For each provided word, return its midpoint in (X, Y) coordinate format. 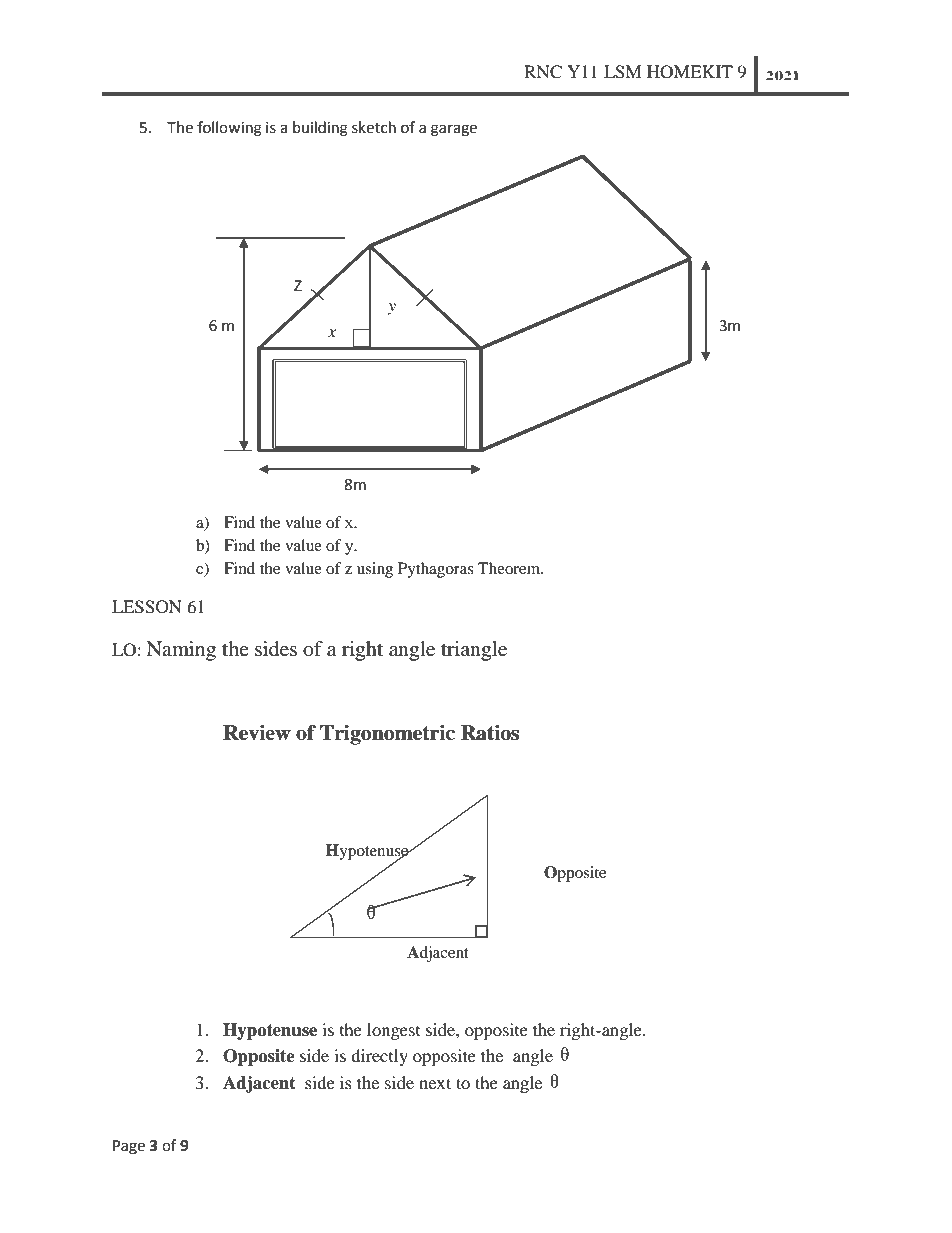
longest (393, 1031)
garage (454, 130)
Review (257, 733)
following (229, 129)
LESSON (147, 607)
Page (129, 1147)
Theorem (510, 568)
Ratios (490, 733)
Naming (181, 651)
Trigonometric (387, 735)
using (375, 570)
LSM (623, 72)
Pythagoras (436, 570)
